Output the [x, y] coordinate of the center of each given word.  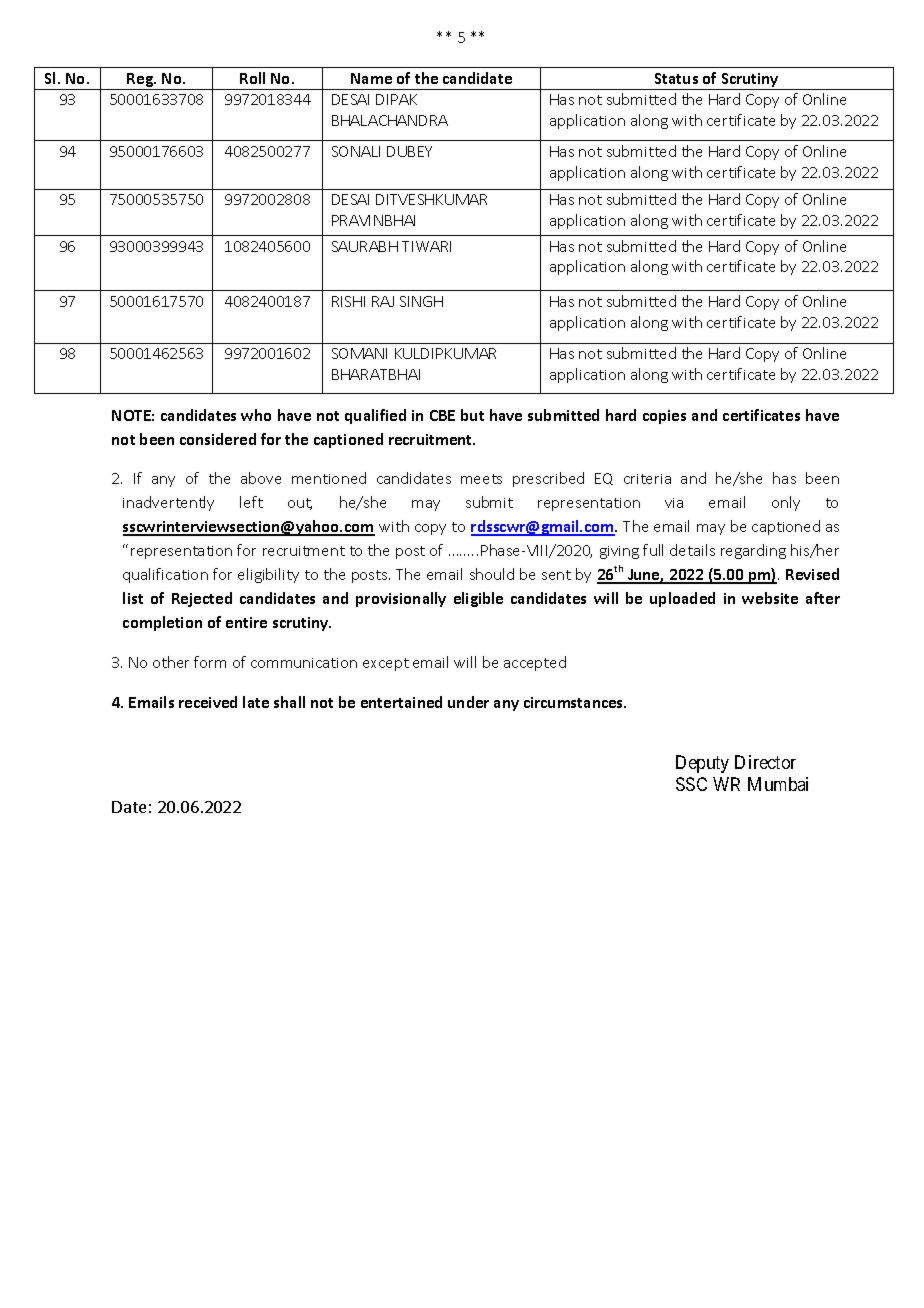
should [492, 574]
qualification [165, 575]
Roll [252, 78]
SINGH [421, 301]
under [468, 702]
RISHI [348, 301]
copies [664, 417]
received [208, 702]
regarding [753, 551]
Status [676, 78]
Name [371, 78]
